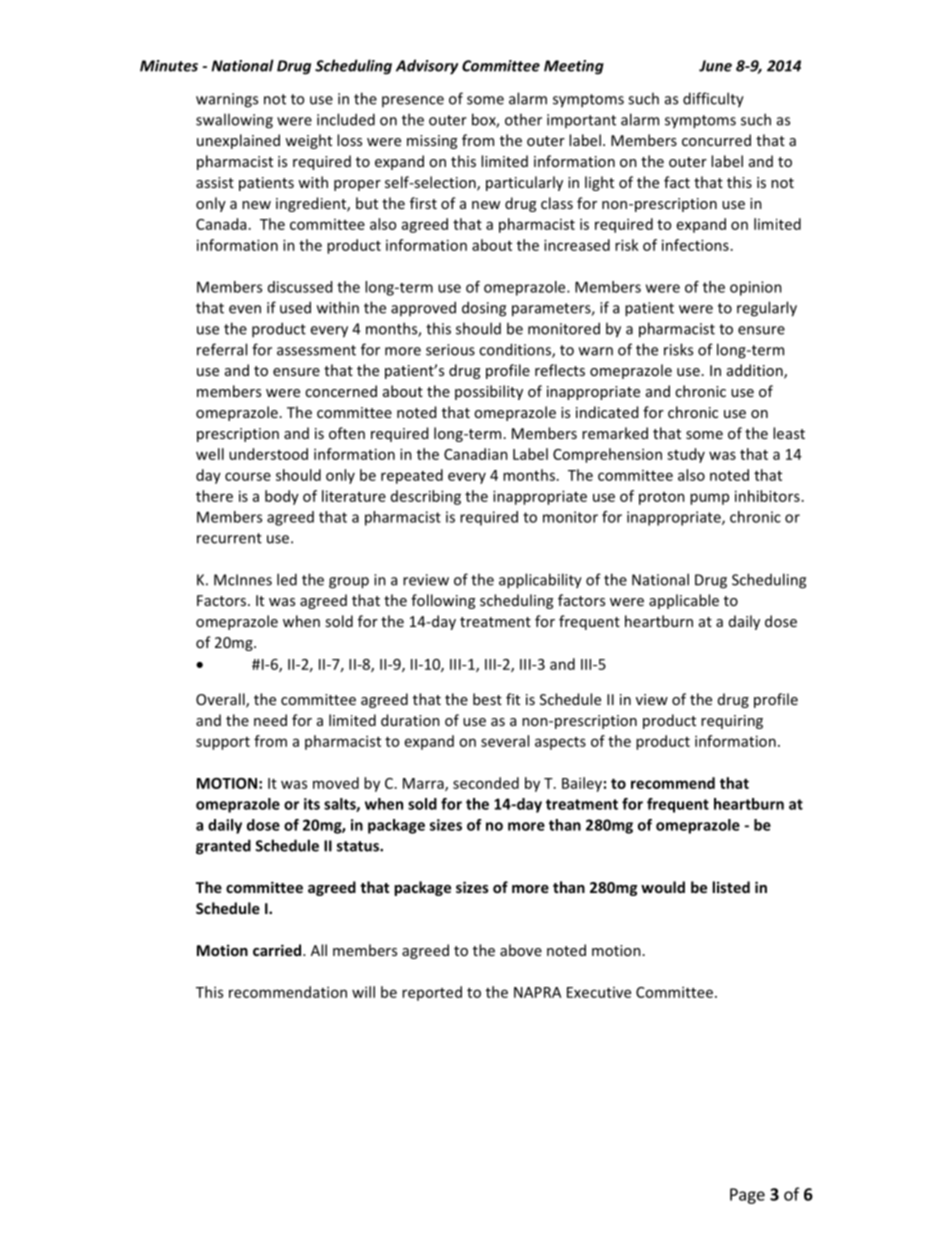 This screenshot has width=952, height=1233. I want to click on understood, so click(268, 454).
